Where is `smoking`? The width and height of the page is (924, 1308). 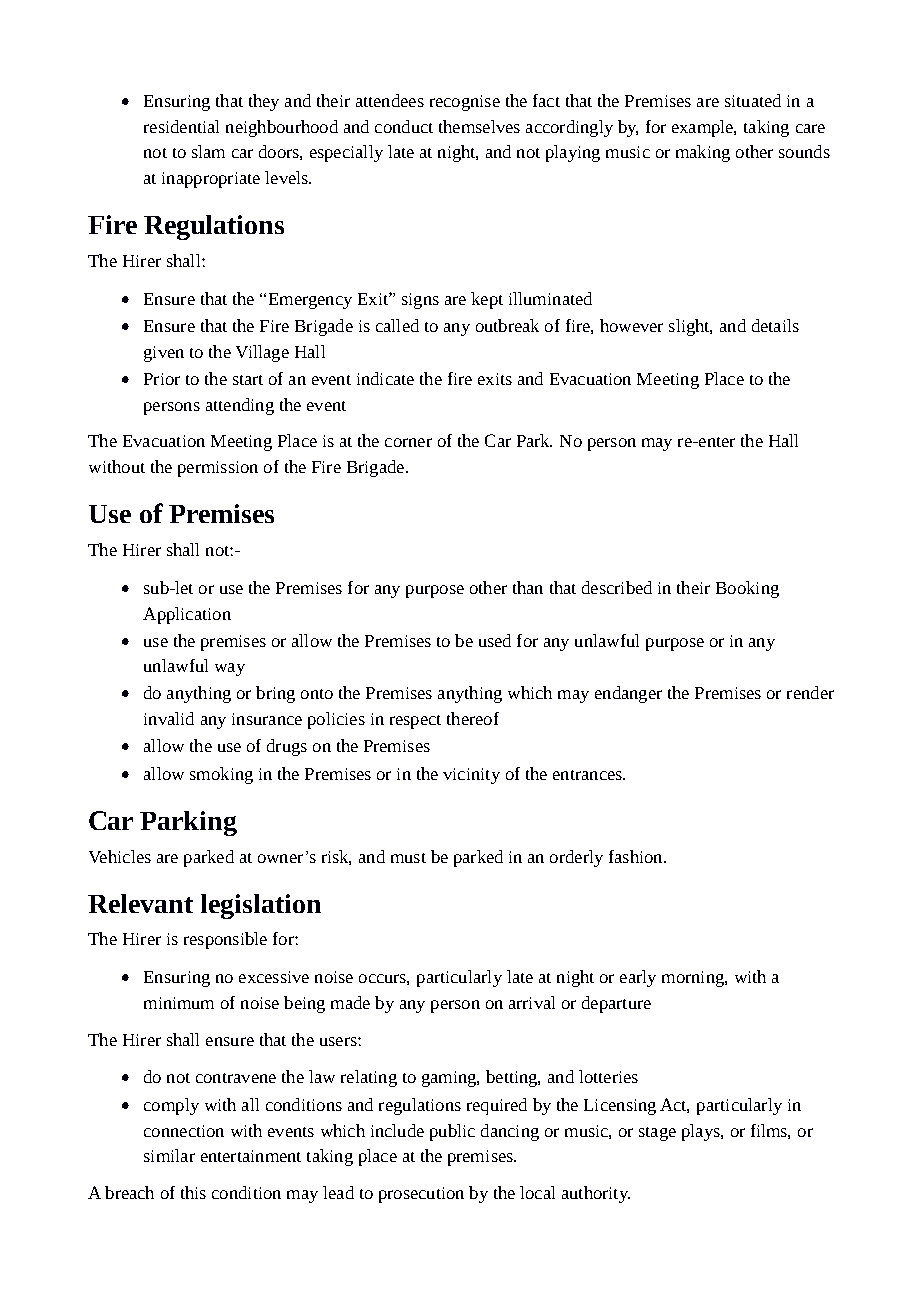 smoking is located at coordinates (221, 775).
